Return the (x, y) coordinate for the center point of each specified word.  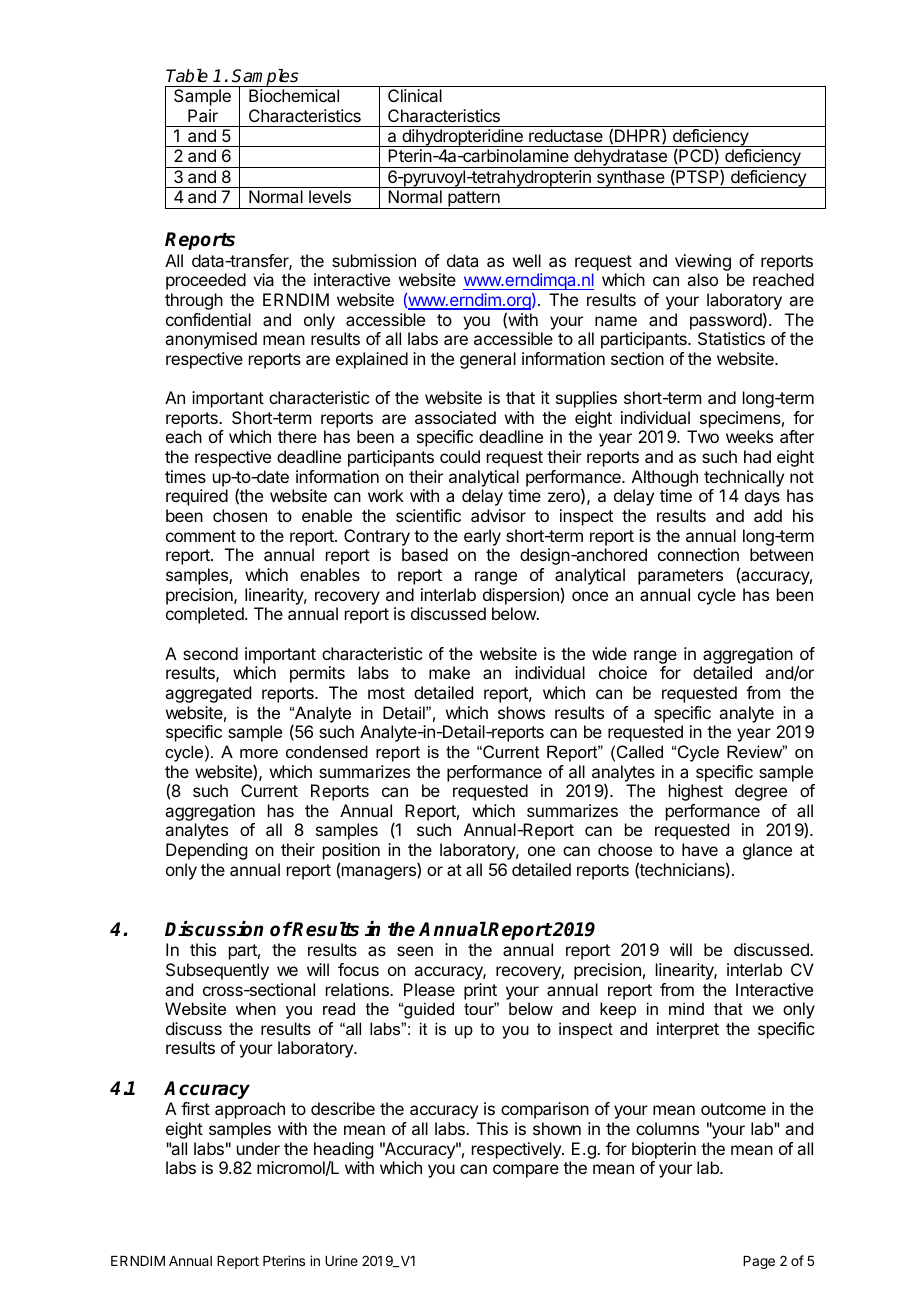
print (480, 991)
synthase (630, 179)
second (210, 653)
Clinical (415, 95)
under (258, 1148)
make (449, 672)
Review (756, 751)
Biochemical (294, 95)
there (297, 436)
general (488, 360)
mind (686, 1008)
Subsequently (217, 971)
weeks (749, 436)
